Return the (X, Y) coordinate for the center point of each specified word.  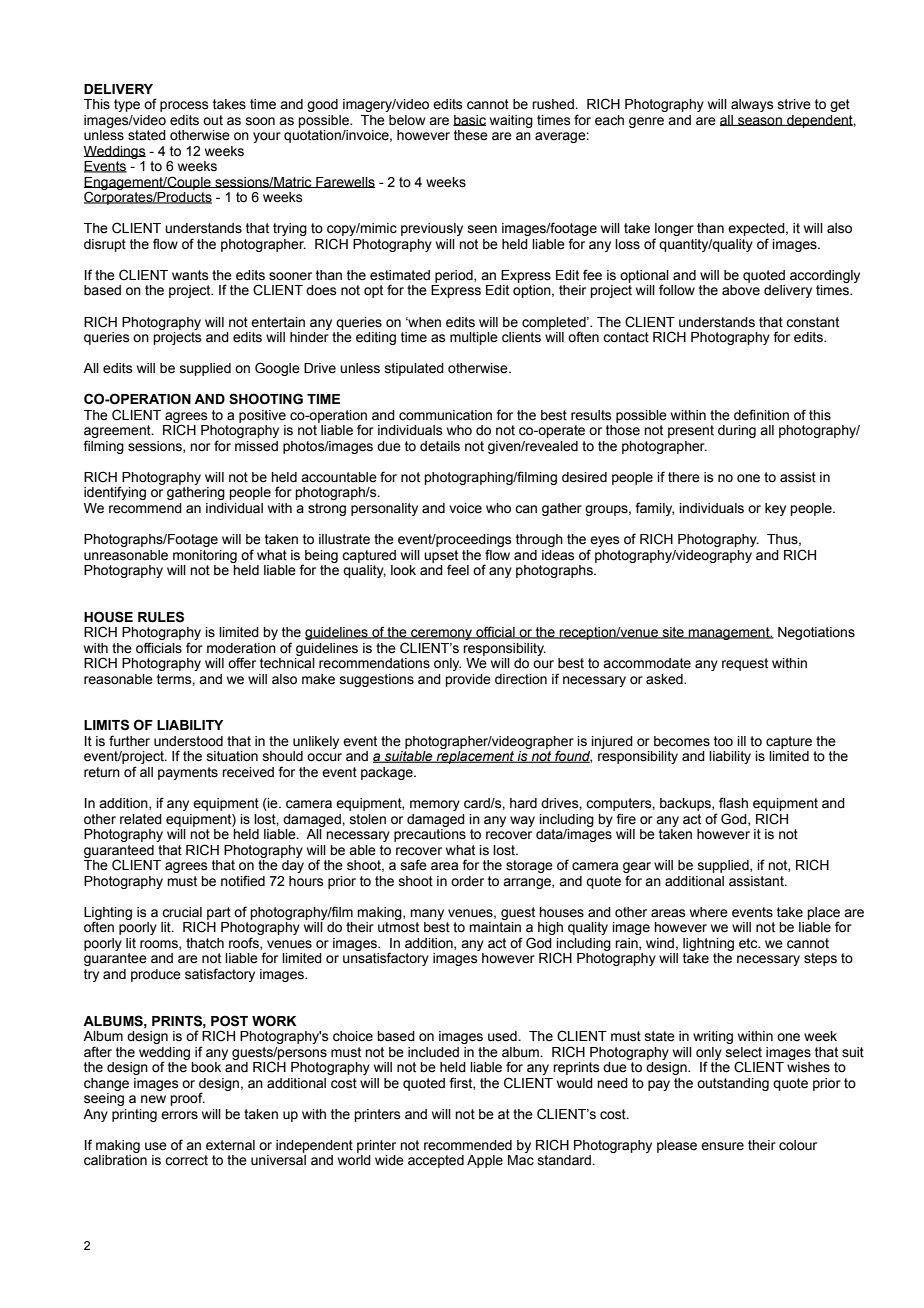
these (471, 135)
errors (179, 1115)
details (440, 446)
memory (435, 805)
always (752, 105)
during (737, 431)
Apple (485, 1161)
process (184, 106)
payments (188, 773)
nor (200, 447)
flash (733, 803)
